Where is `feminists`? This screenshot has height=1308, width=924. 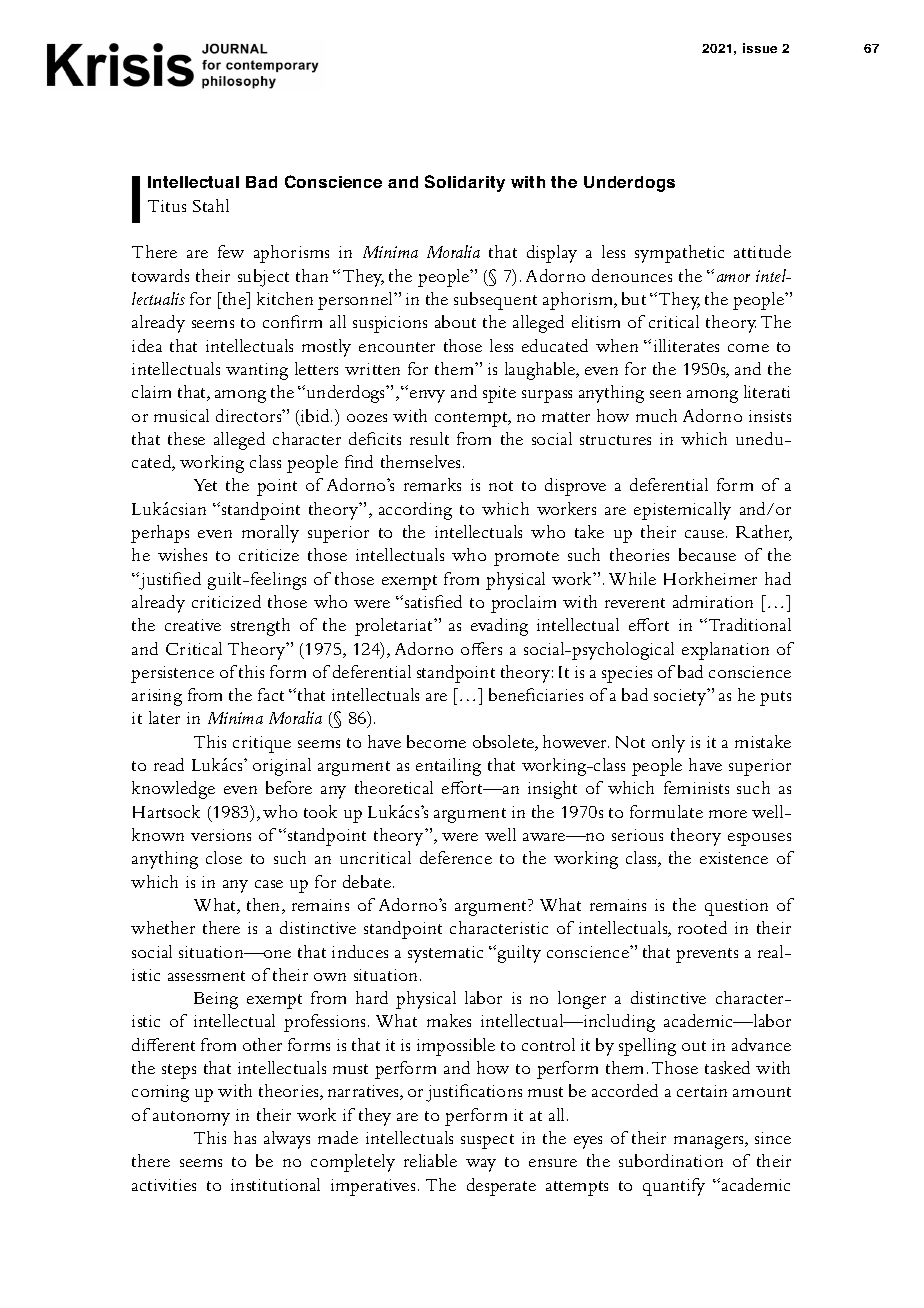
feminists is located at coordinates (696, 787).
